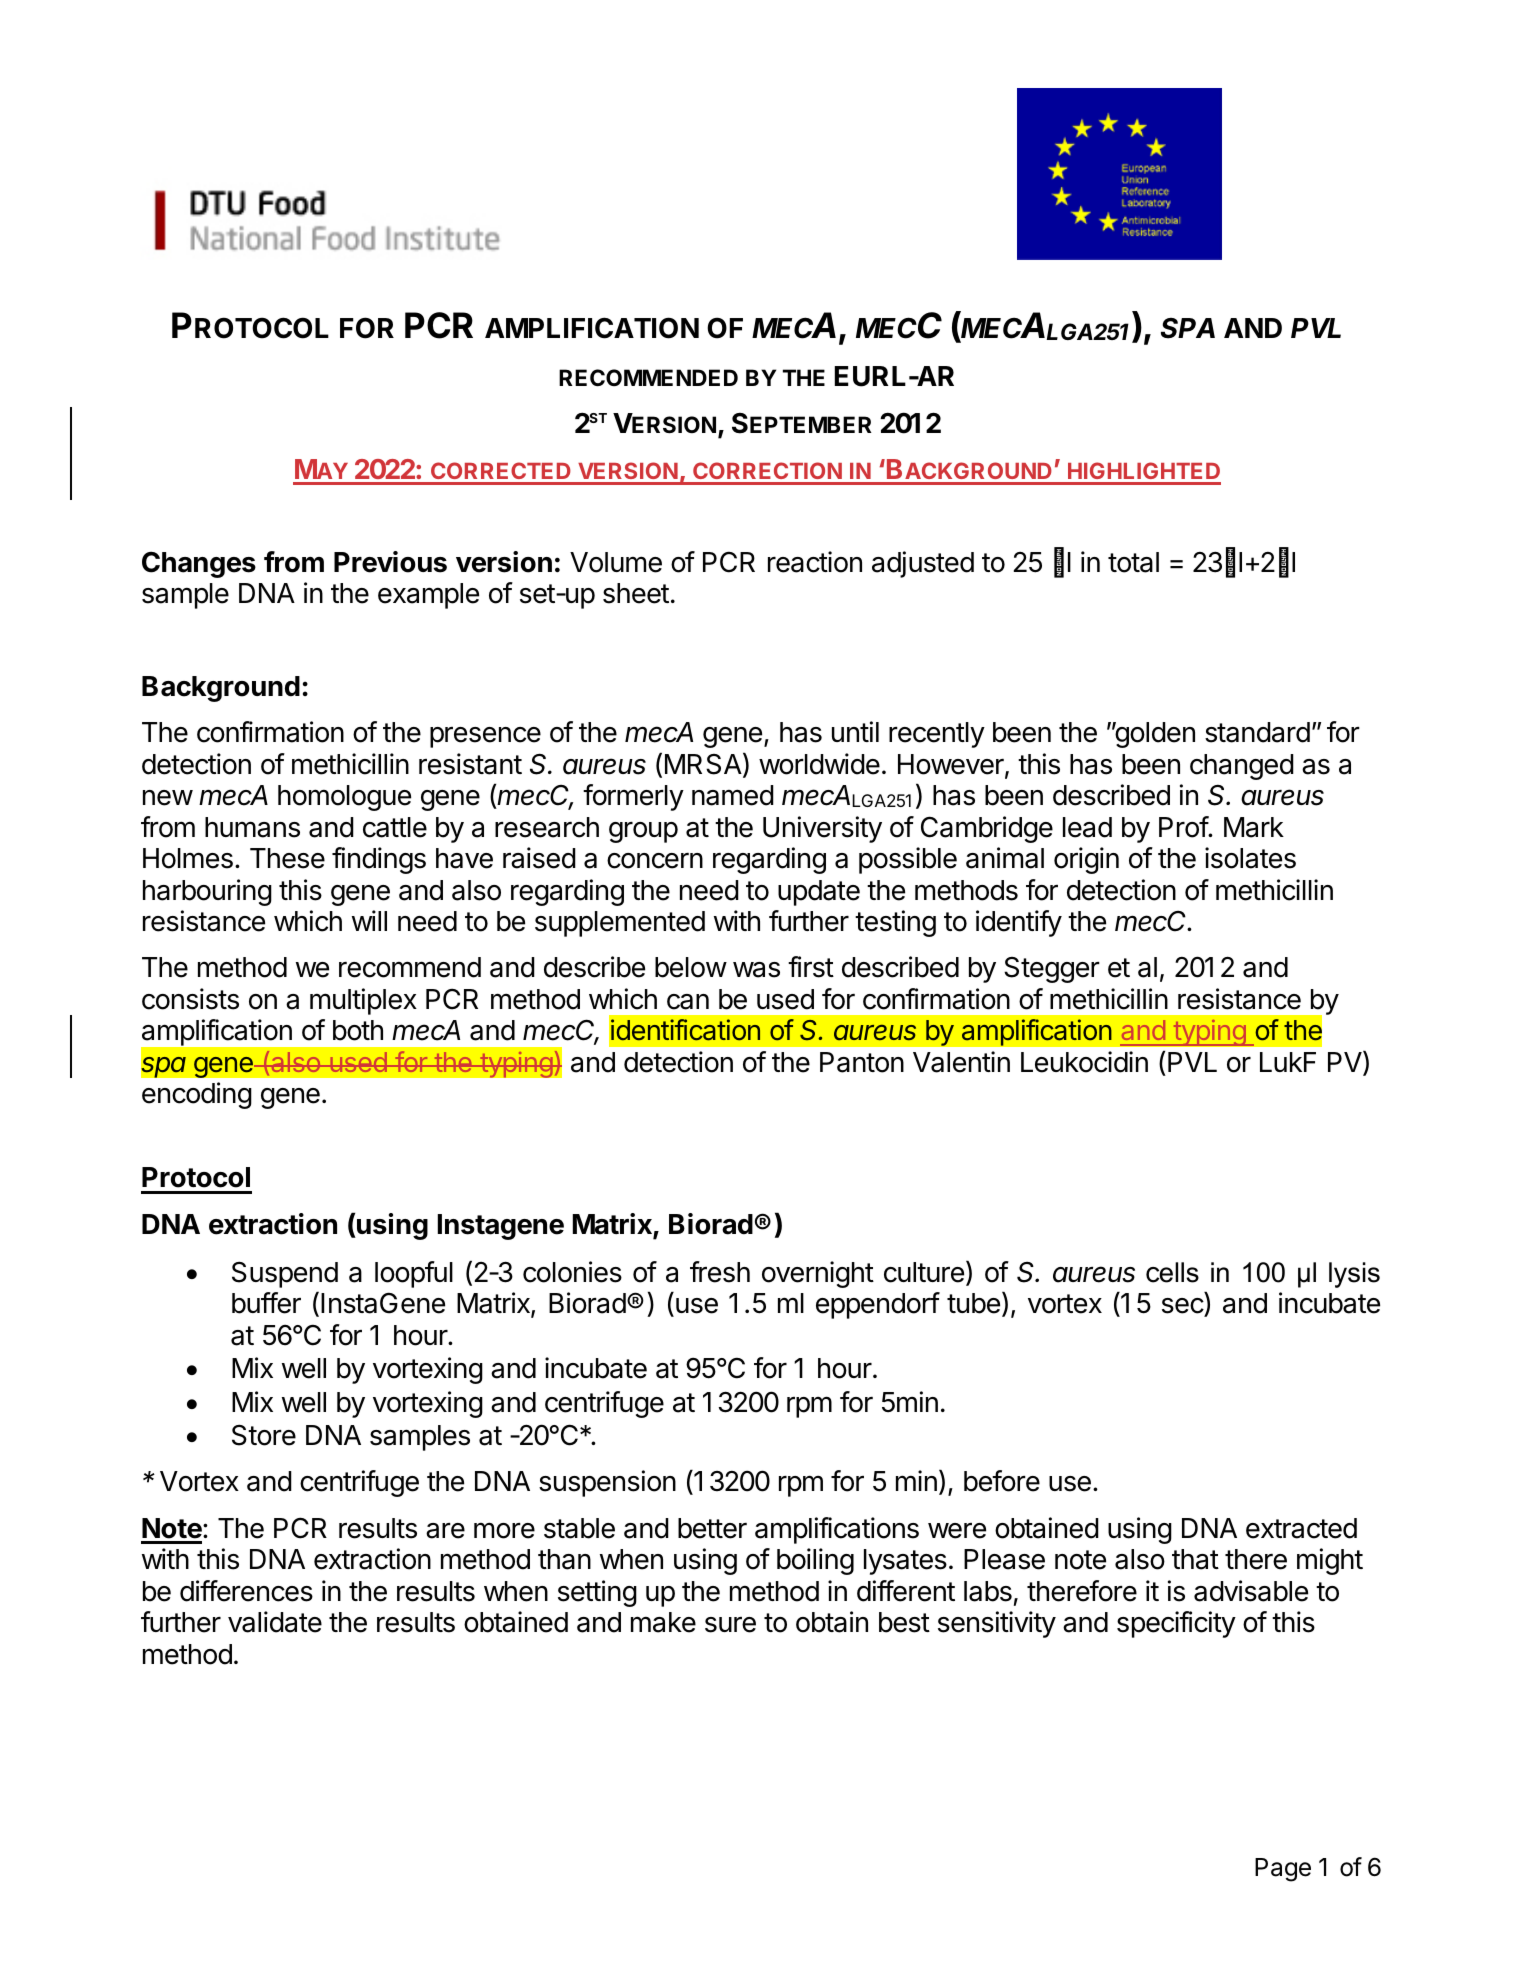  I want to click on validate, so click(275, 1622).
